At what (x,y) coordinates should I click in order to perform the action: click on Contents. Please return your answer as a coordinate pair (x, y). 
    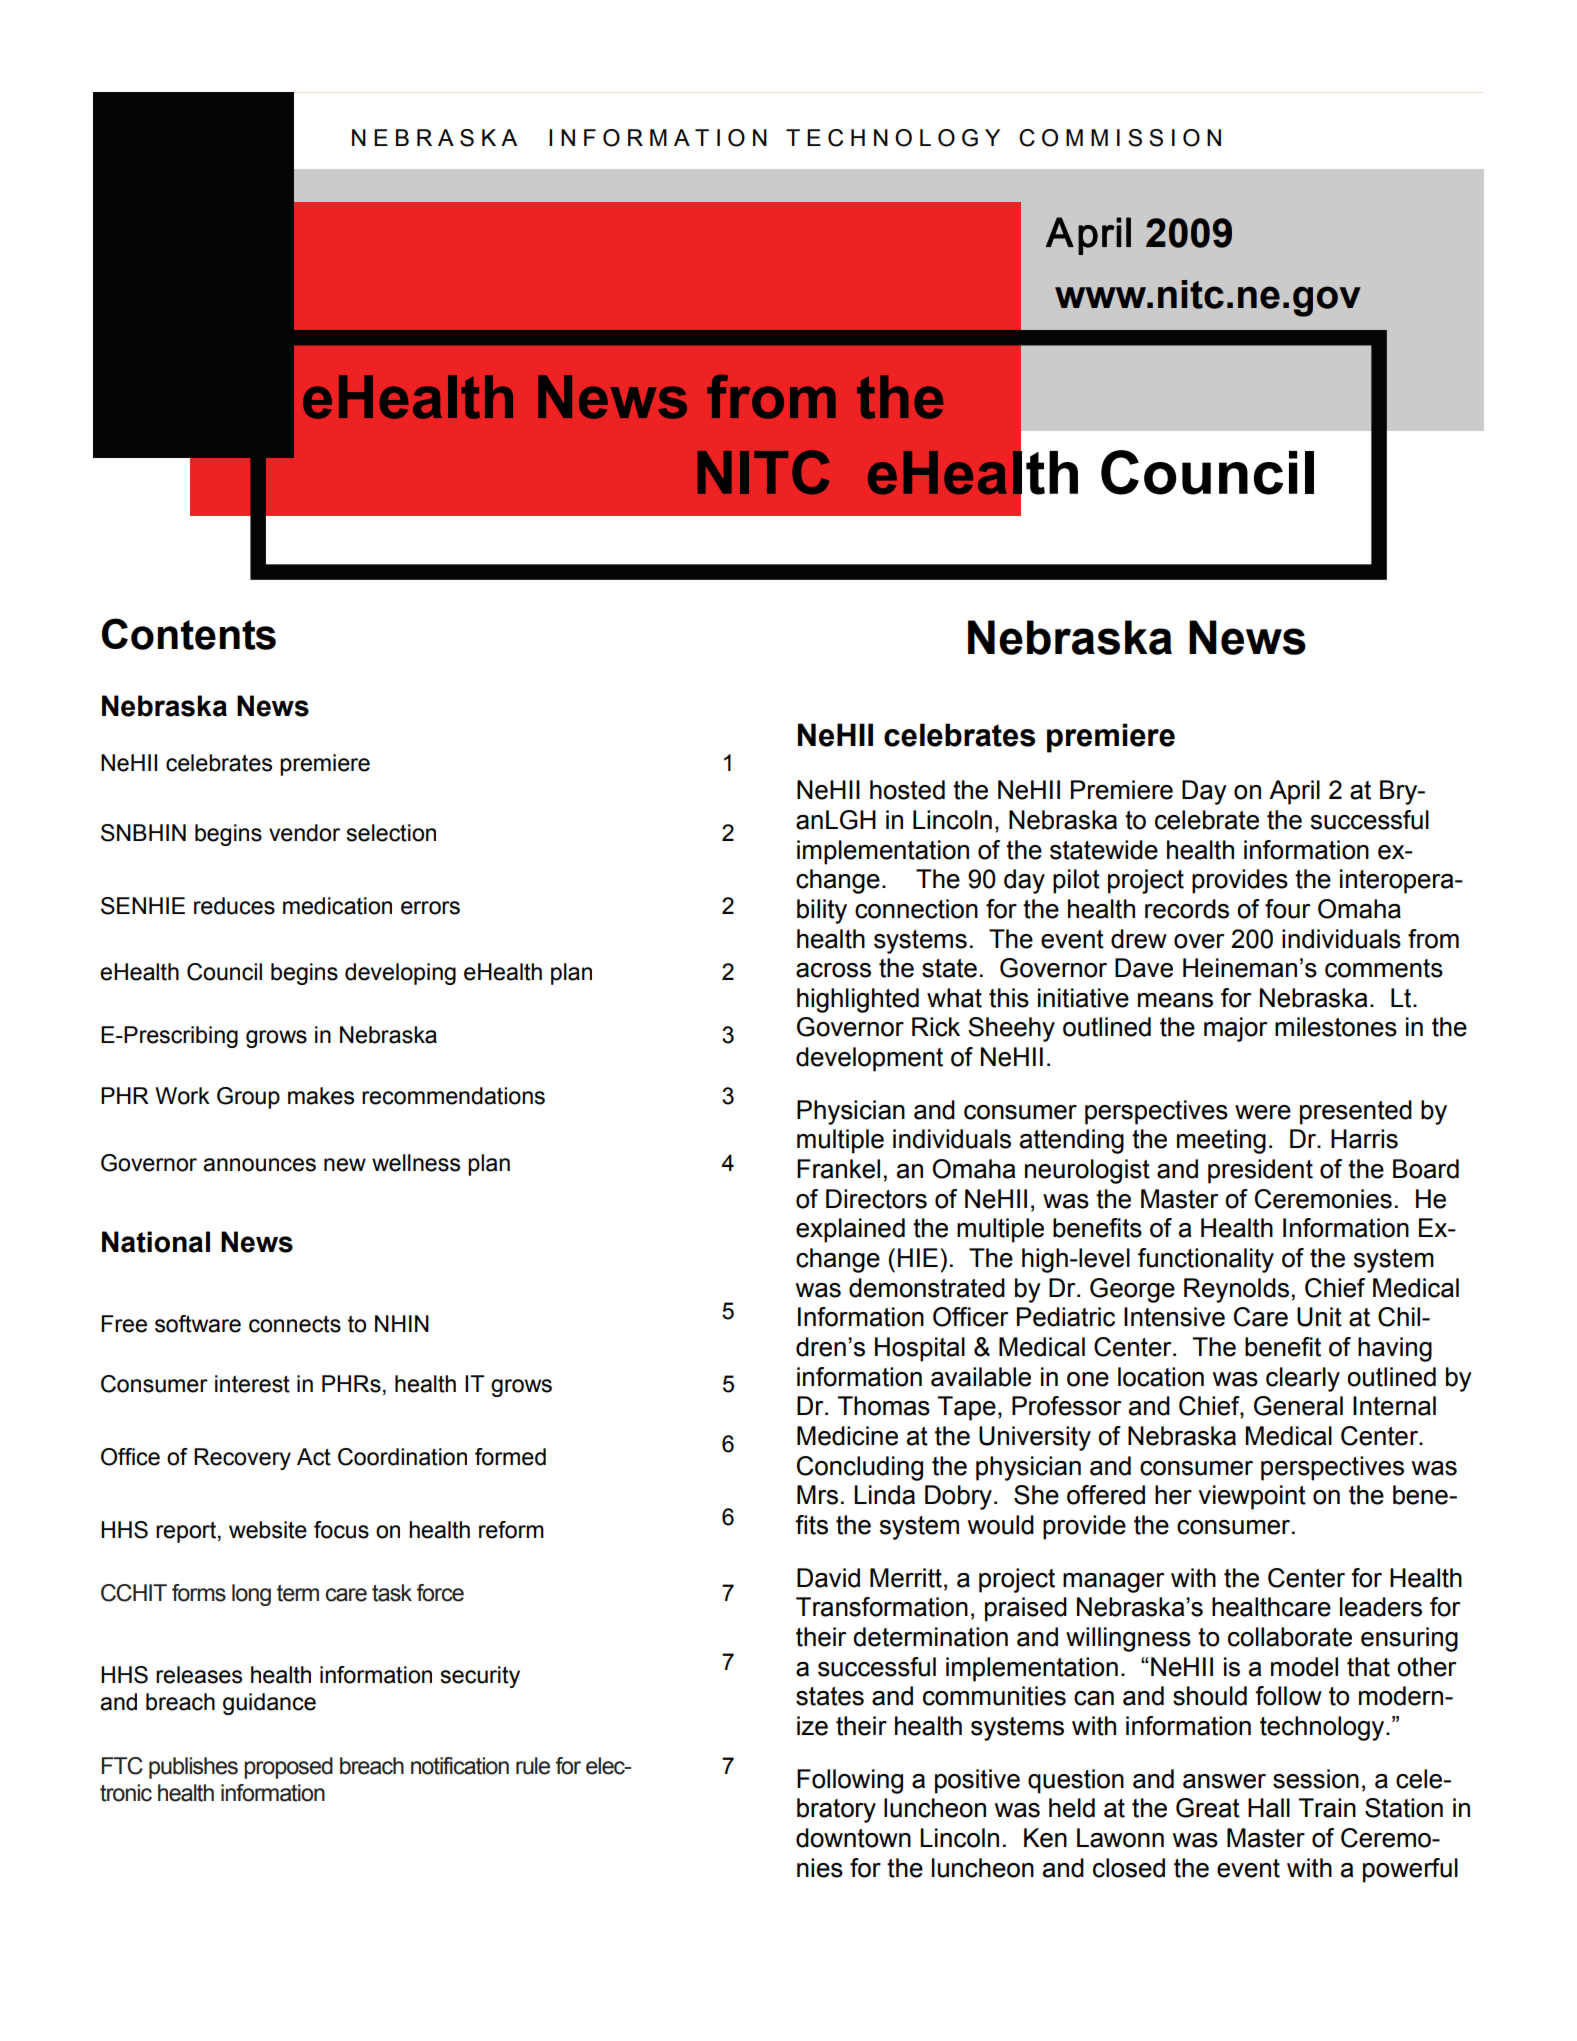
    Looking at the image, I should click on (189, 634).
